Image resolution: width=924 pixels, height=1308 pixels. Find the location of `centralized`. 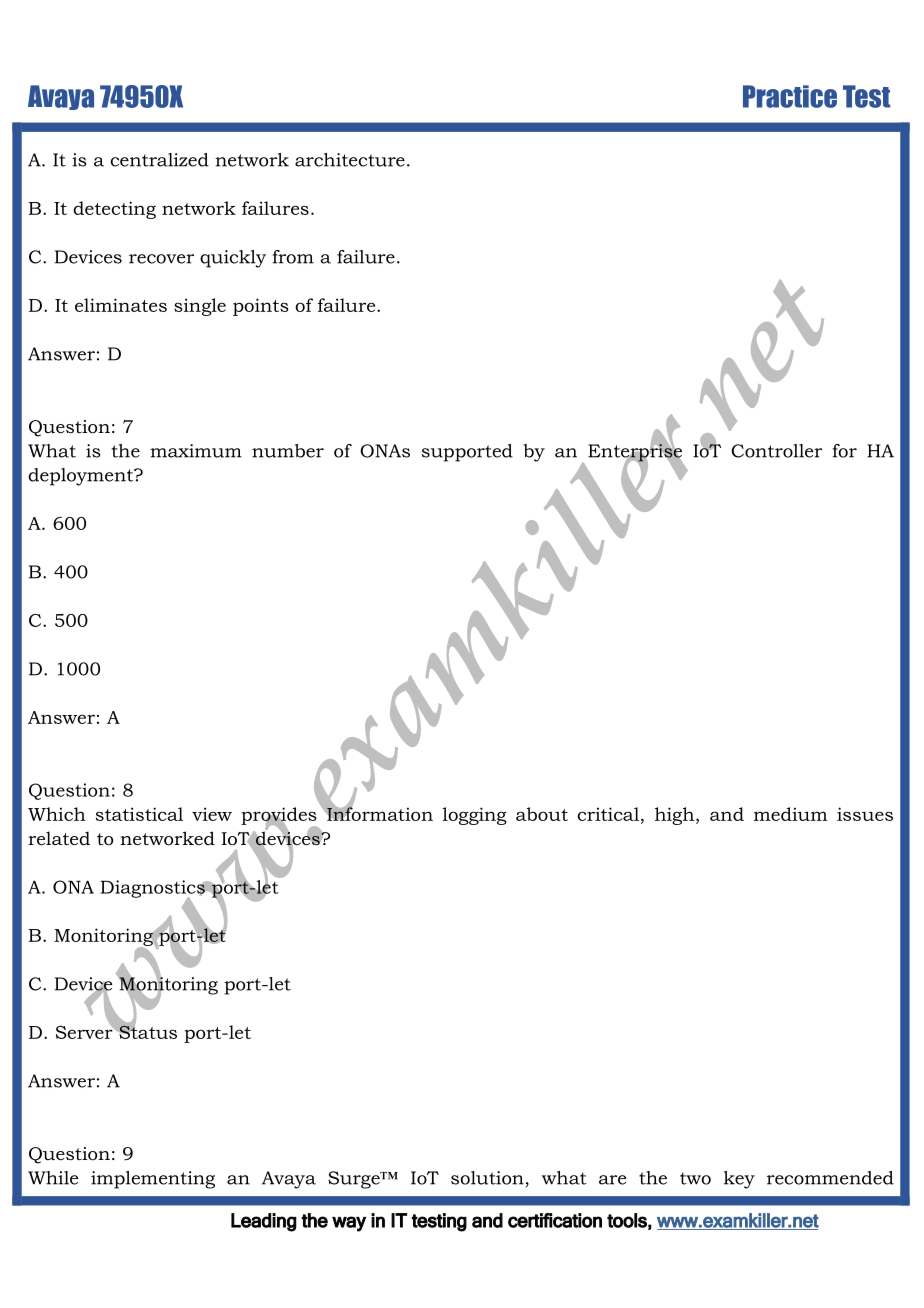

centralized is located at coordinates (159, 160).
